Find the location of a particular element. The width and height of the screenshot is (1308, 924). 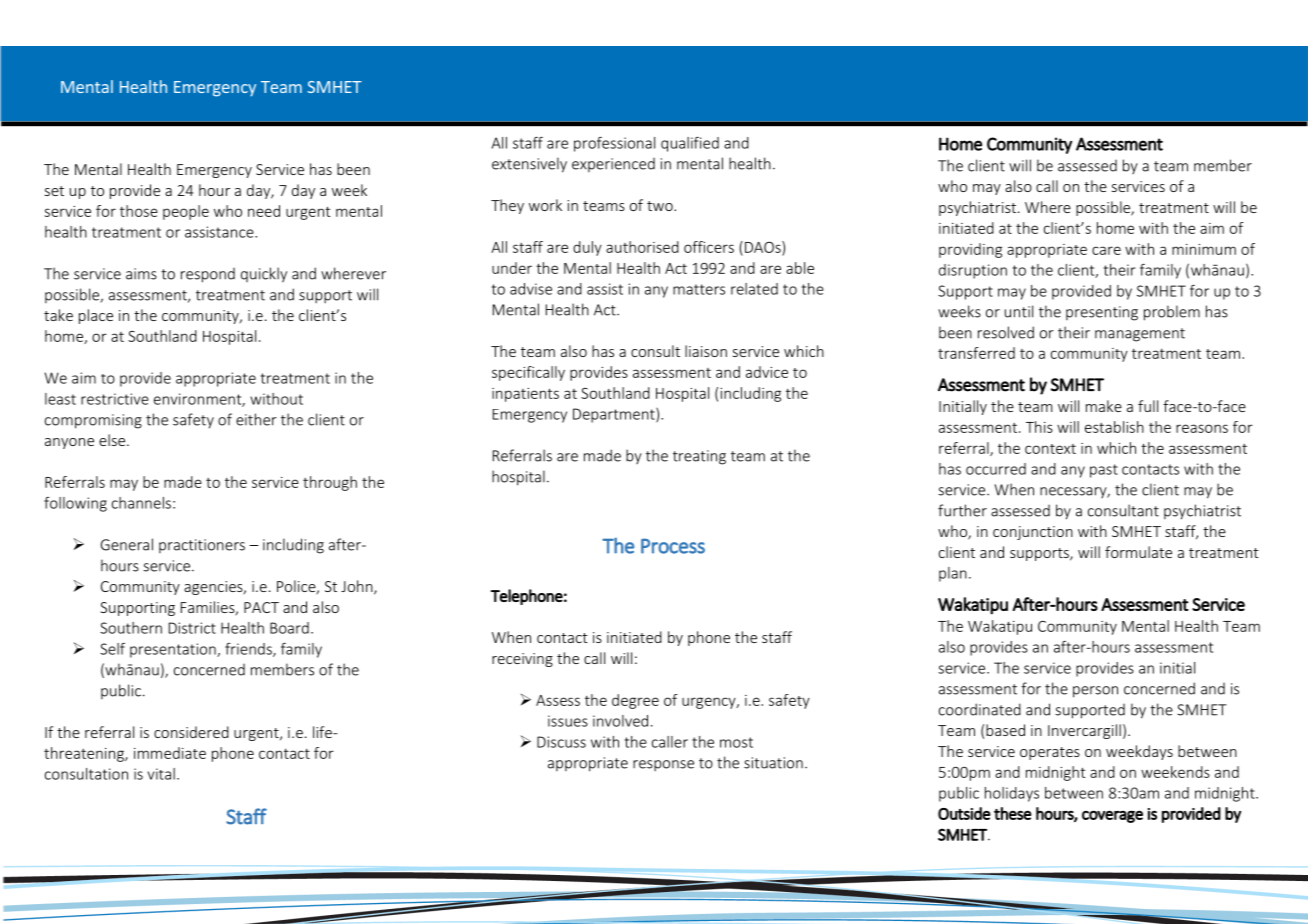

channels is located at coordinates (141, 503).
